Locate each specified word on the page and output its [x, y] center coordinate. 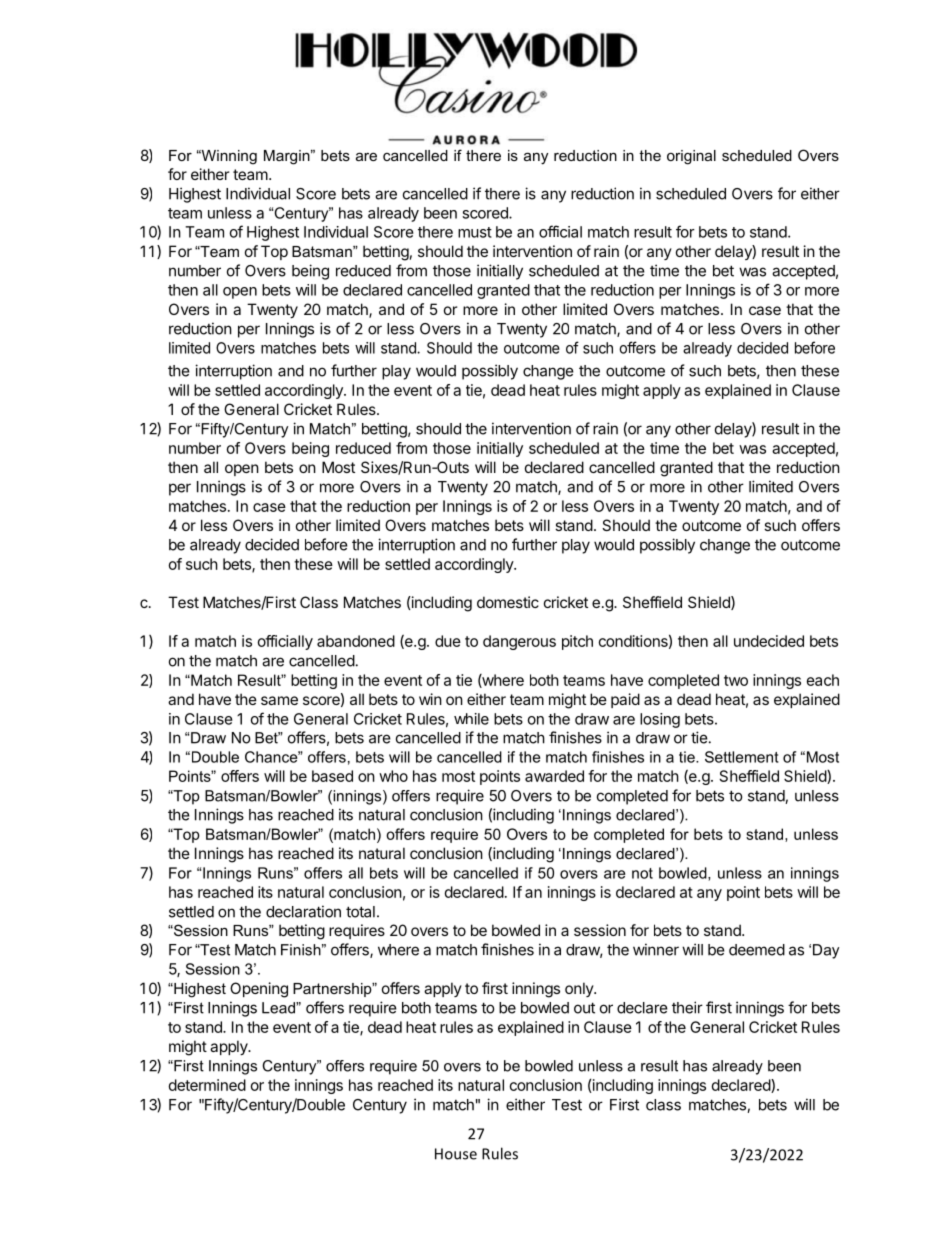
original [691, 157]
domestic [508, 602]
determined [207, 1085]
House [456, 1154]
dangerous [519, 642]
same [279, 700]
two [736, 680]
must [475, 232]
